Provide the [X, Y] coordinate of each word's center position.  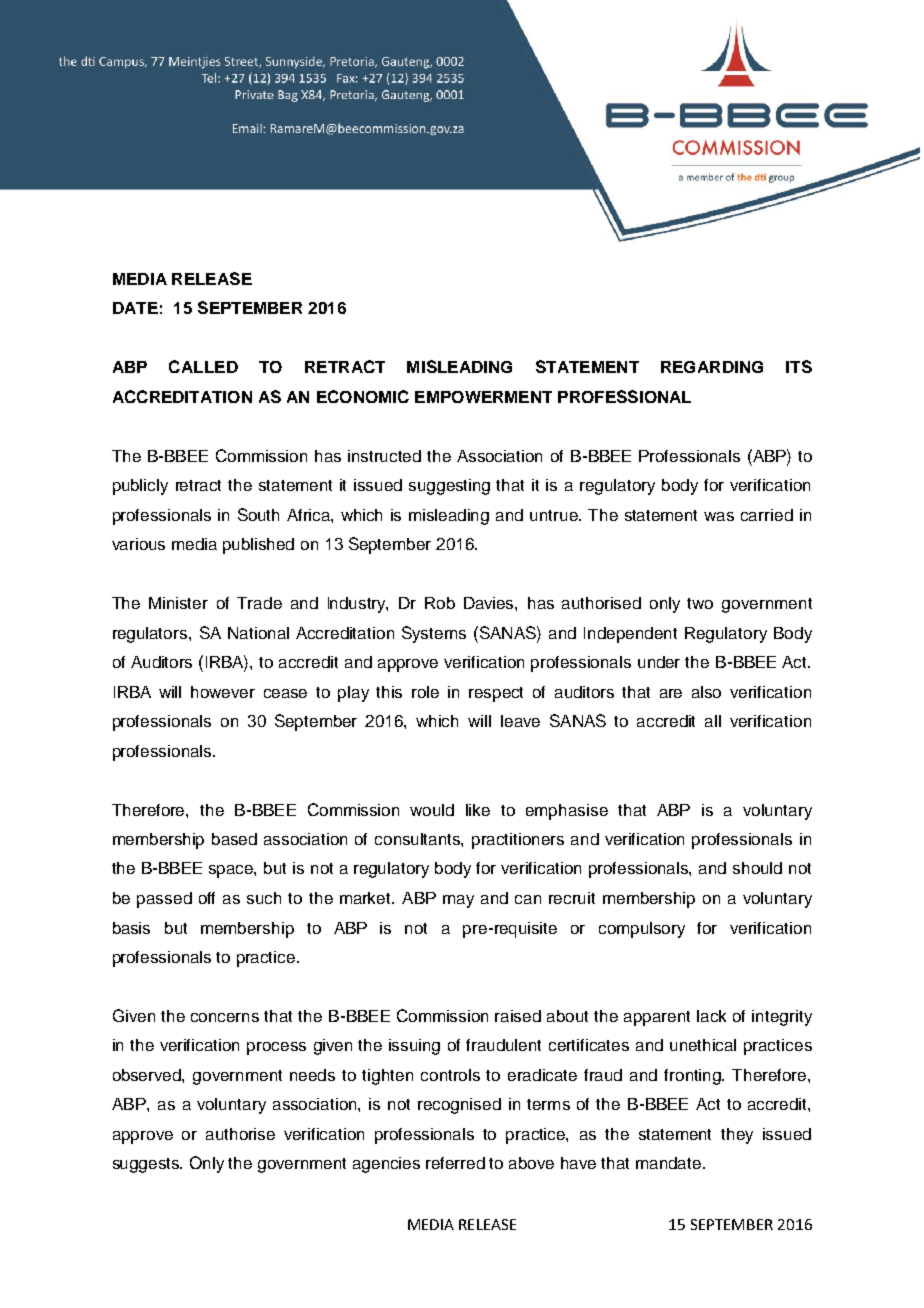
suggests [147, 1165]
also [706, 692]
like [478, 810]
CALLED [203, 366]
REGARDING [712, 367]
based [234, 839]
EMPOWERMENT [483, 397]
